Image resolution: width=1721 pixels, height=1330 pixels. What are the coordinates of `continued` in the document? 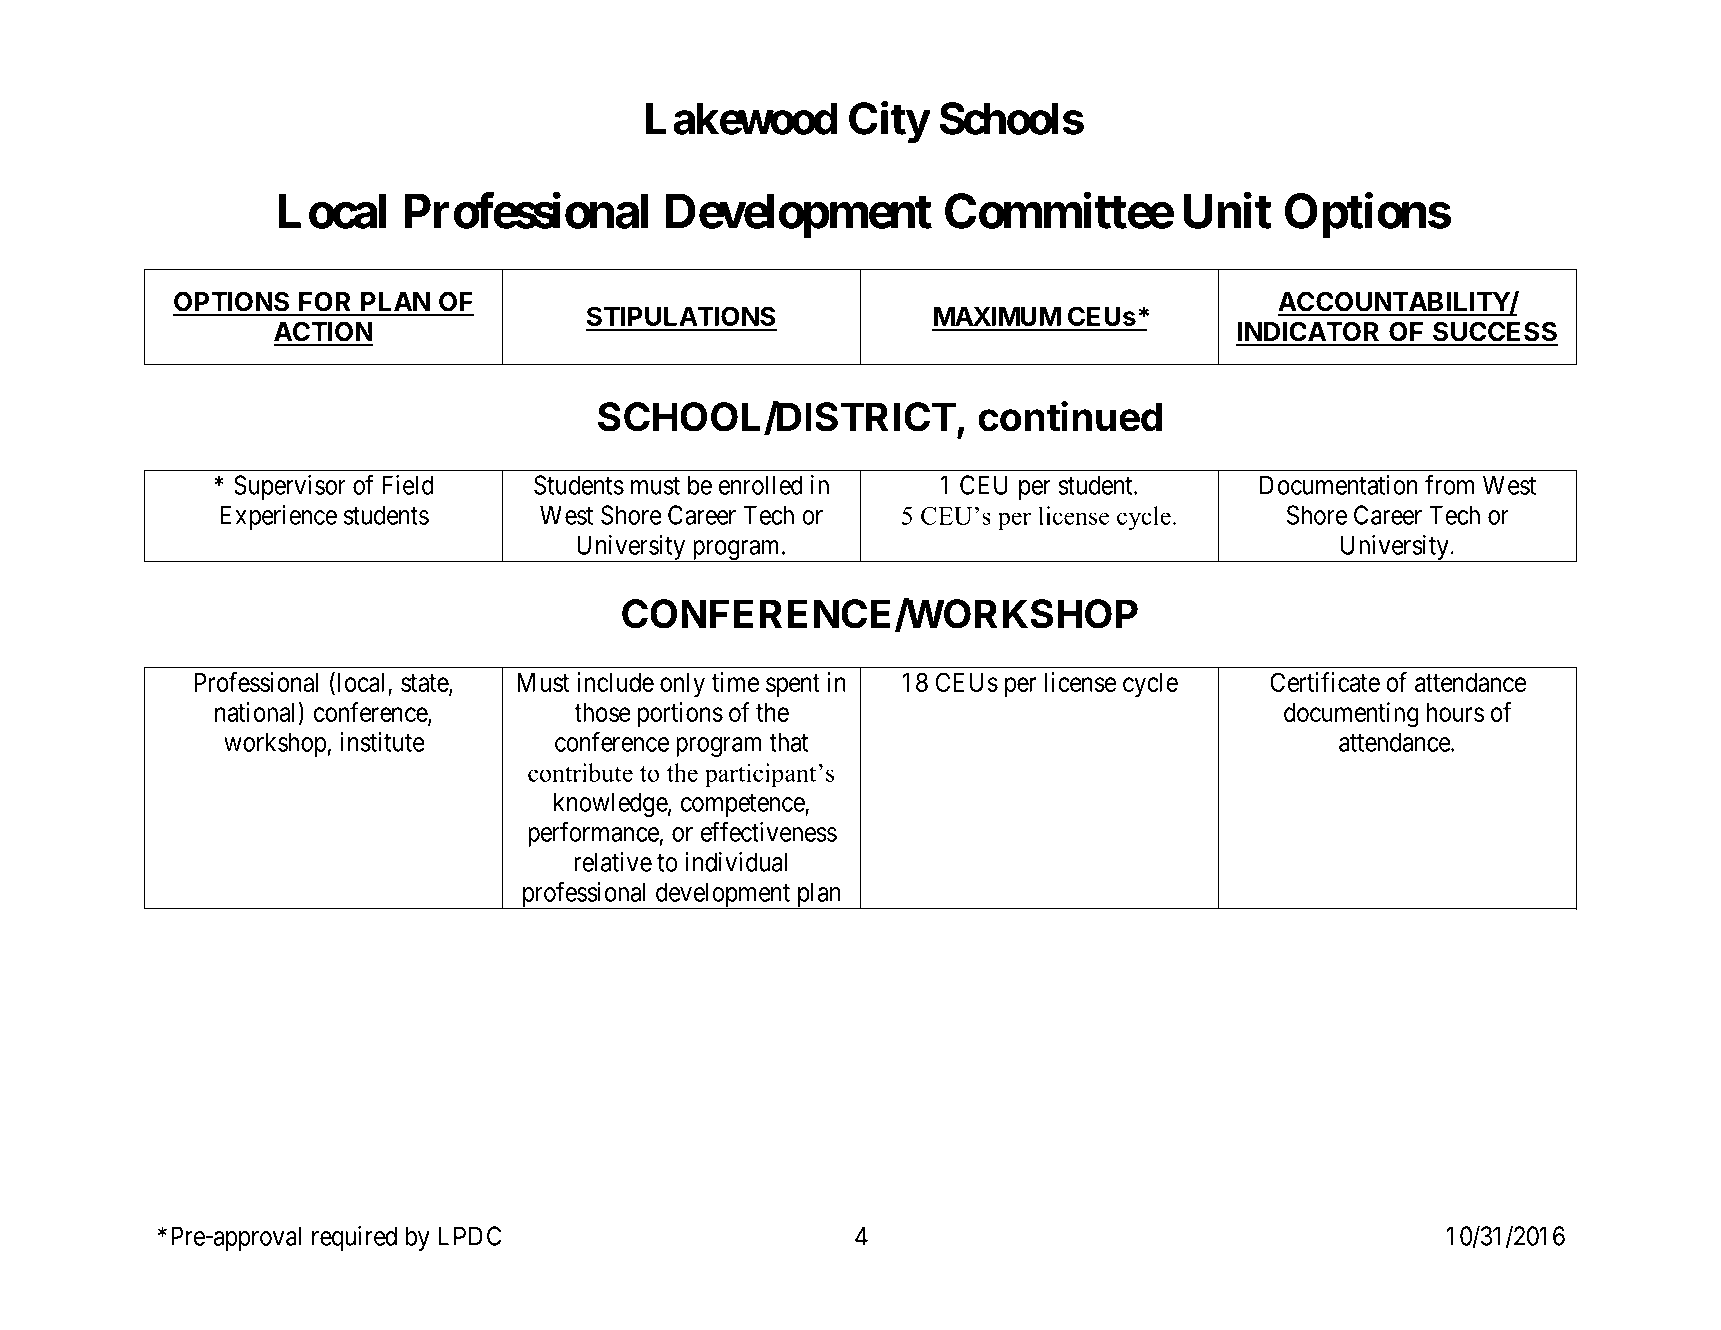 It's located at (1070, 416).
